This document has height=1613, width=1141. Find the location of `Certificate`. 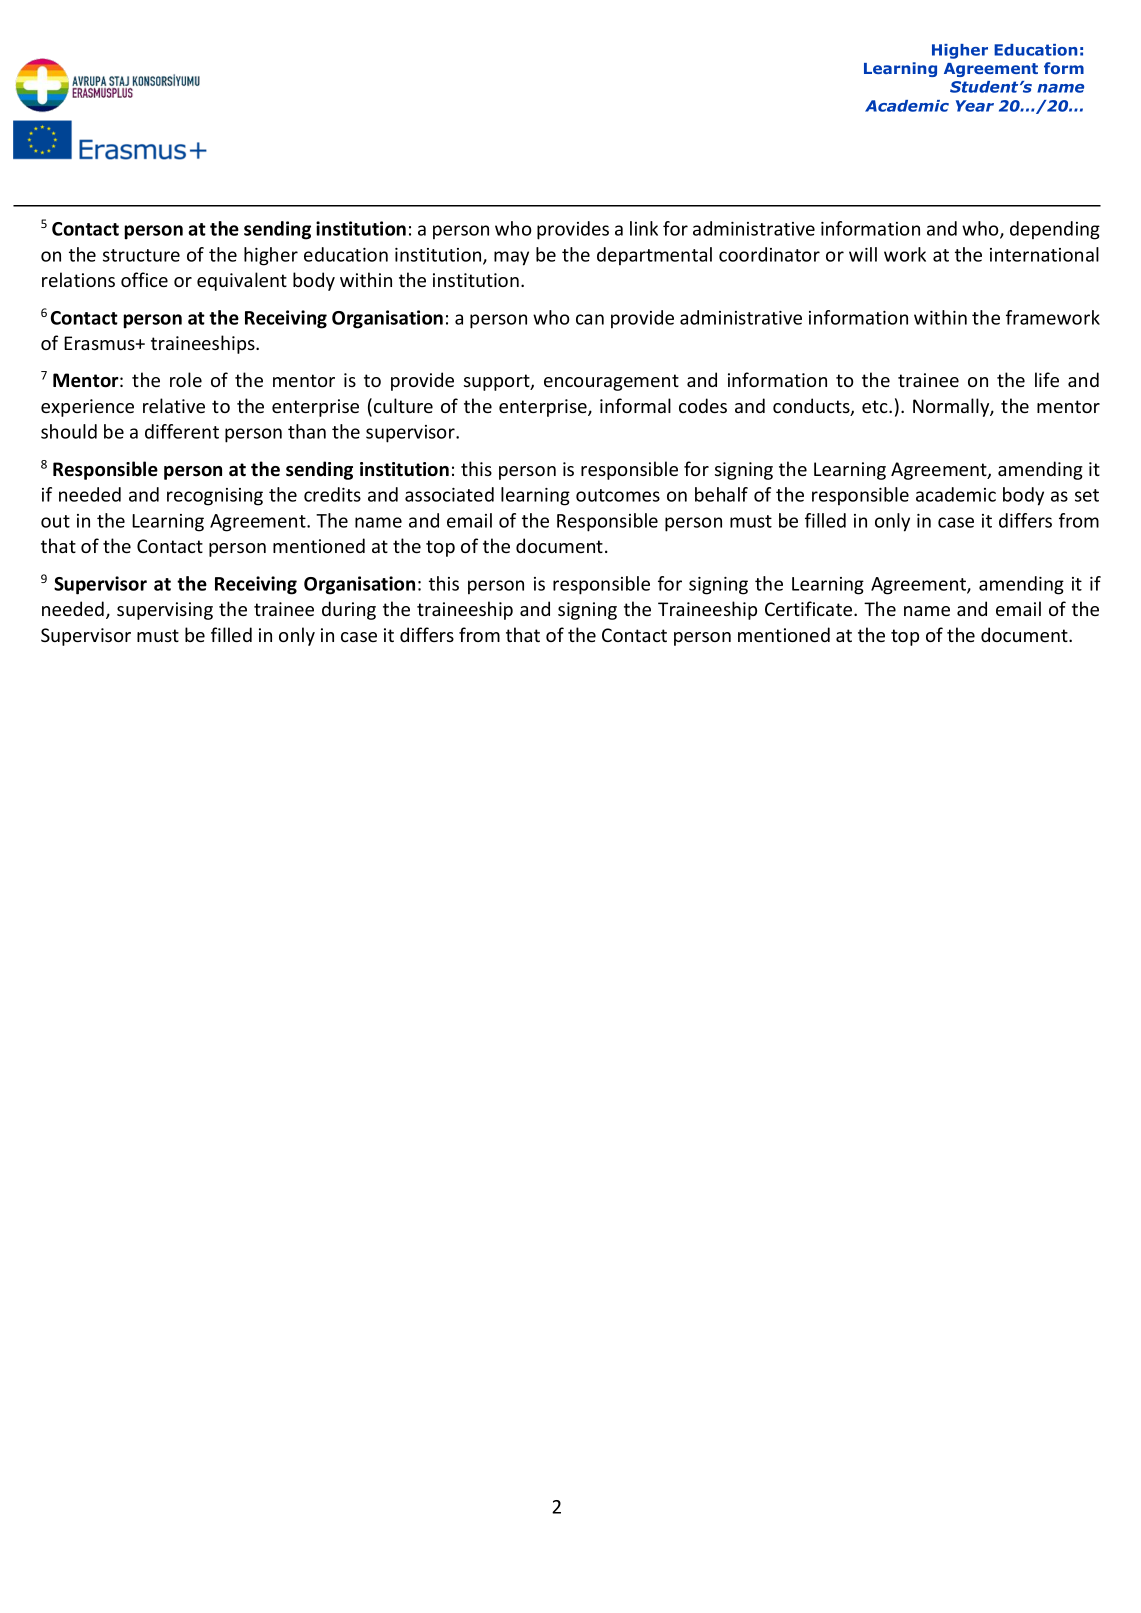

Certificate is located at coordinates (810, 608).
